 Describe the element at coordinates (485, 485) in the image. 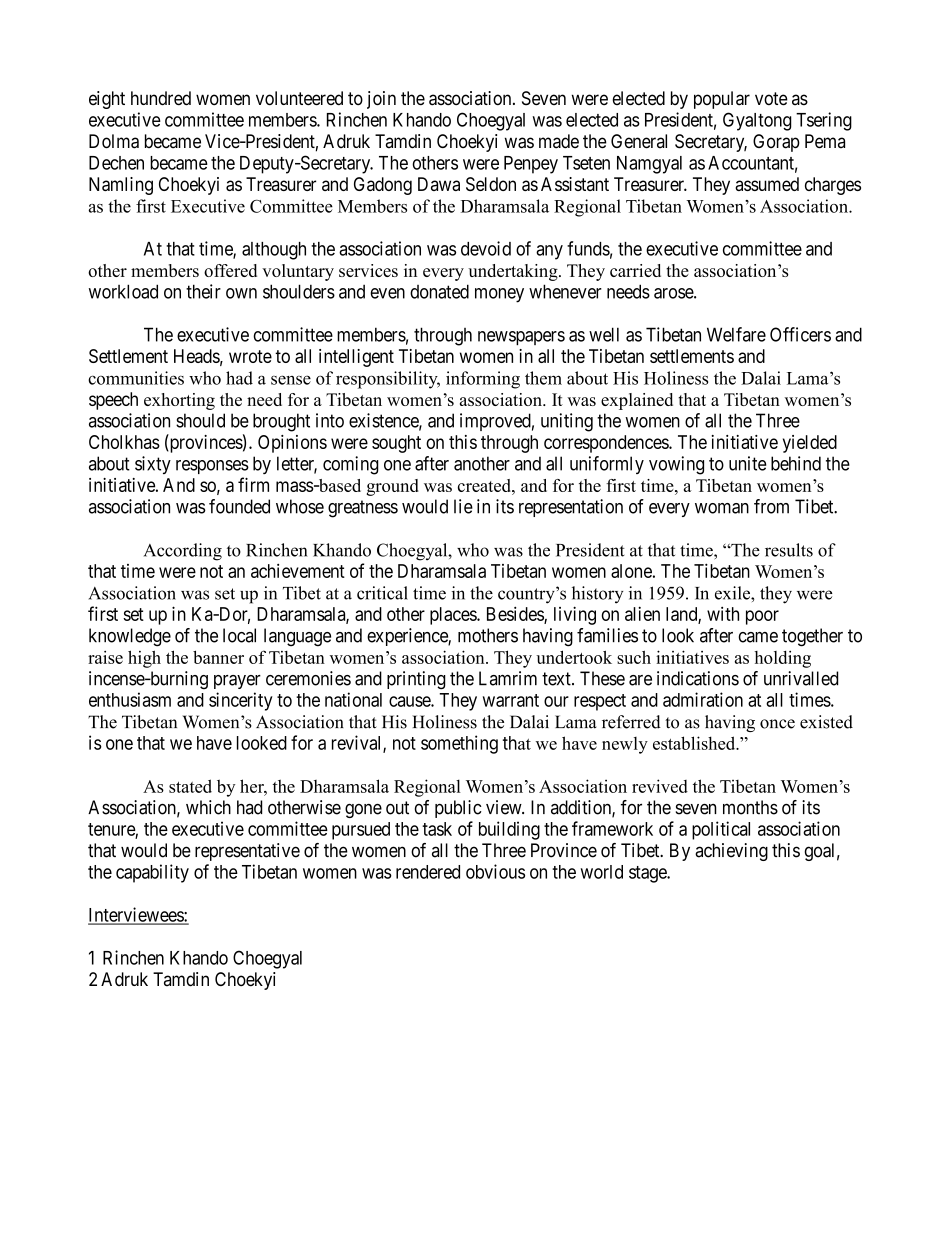

I see `created` at that location.
